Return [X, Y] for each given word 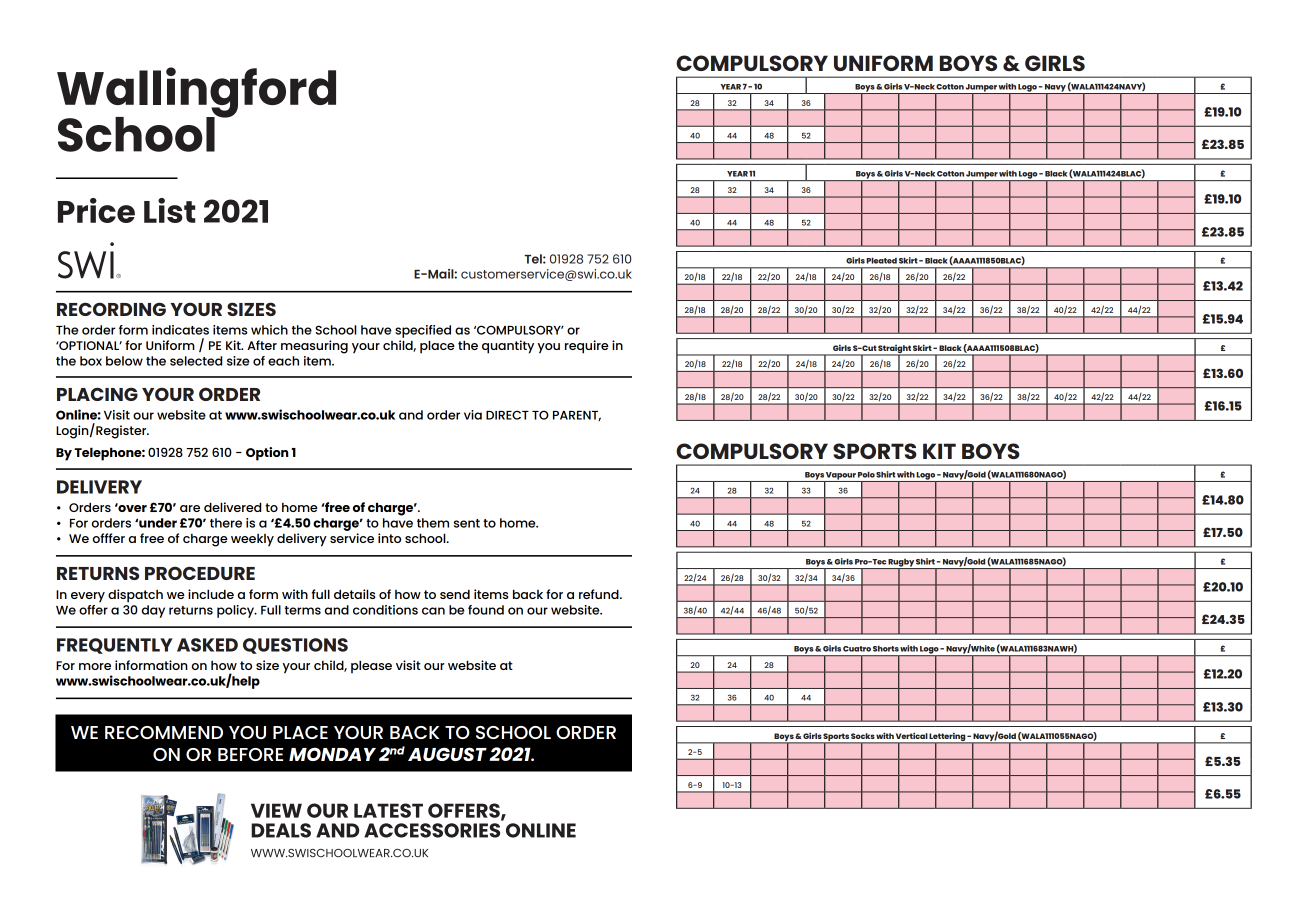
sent [467, 523]
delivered [232, 507]
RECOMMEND [164, 732]
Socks [863, 736]
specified [423, 331]
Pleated [881, 260]
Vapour [841, 477]
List [170, 210]
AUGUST [447, 754]
